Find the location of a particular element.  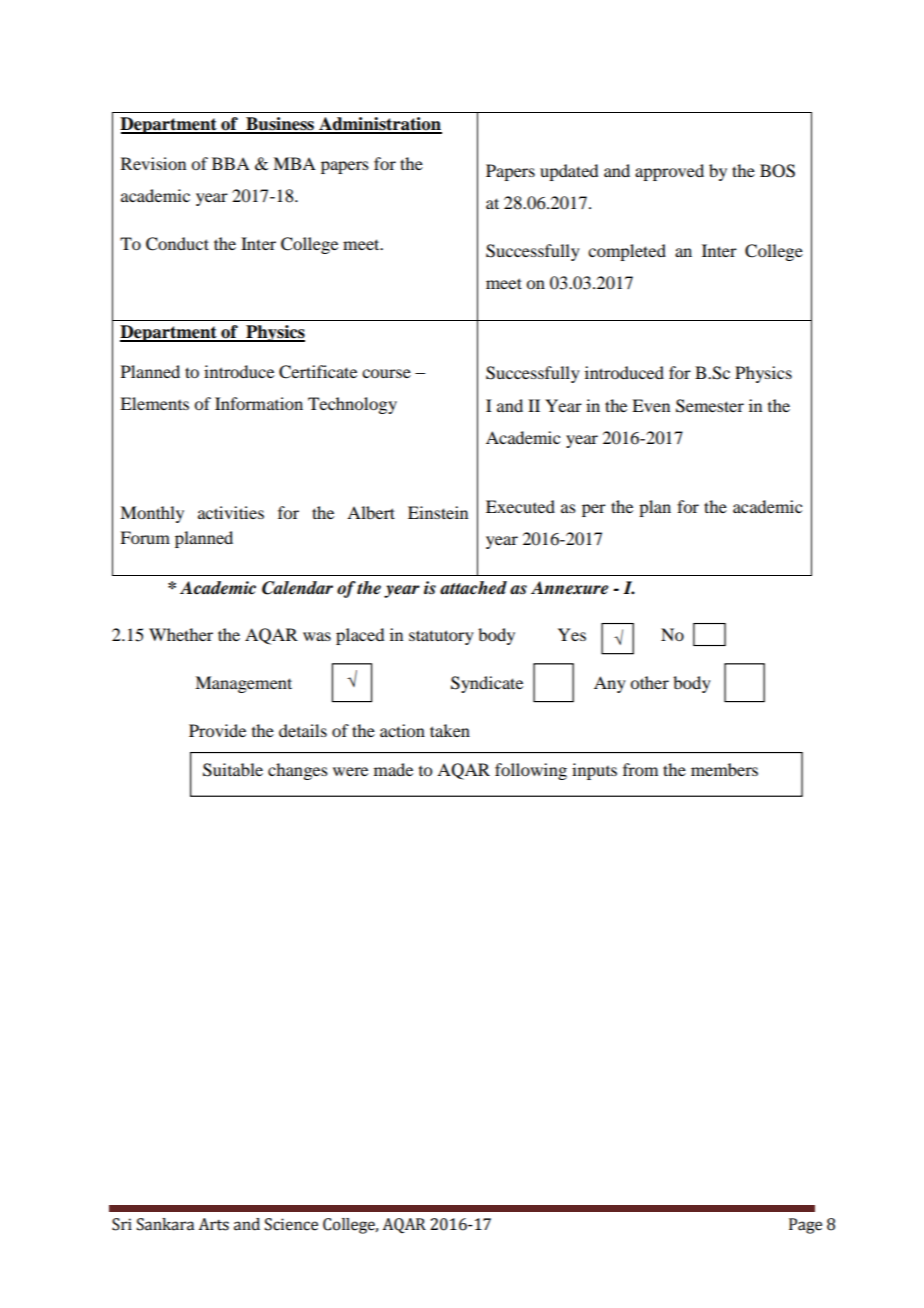

course is located at coordinates (386, 373).
